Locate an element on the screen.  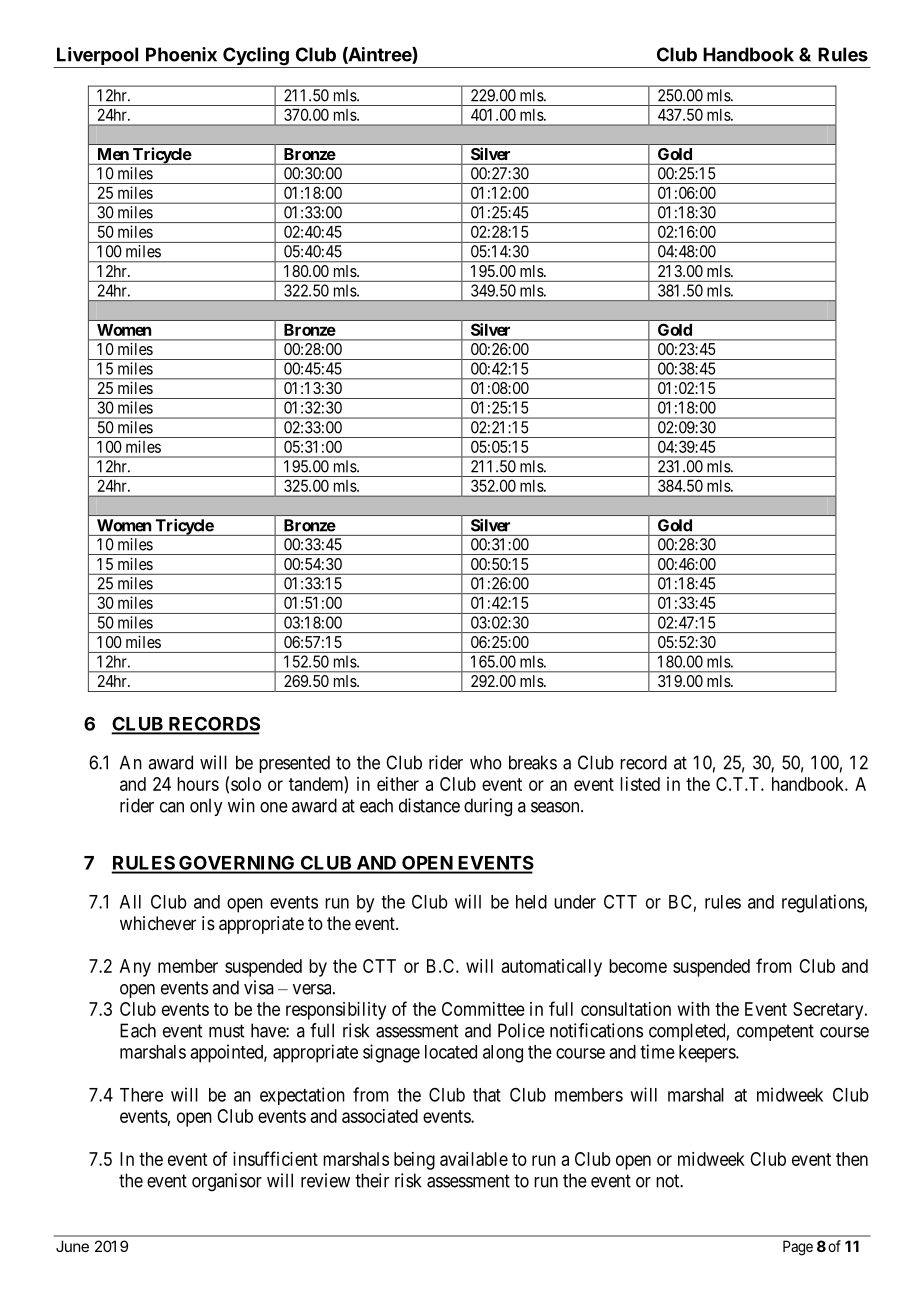
who is located at coordinates (486, 762).
